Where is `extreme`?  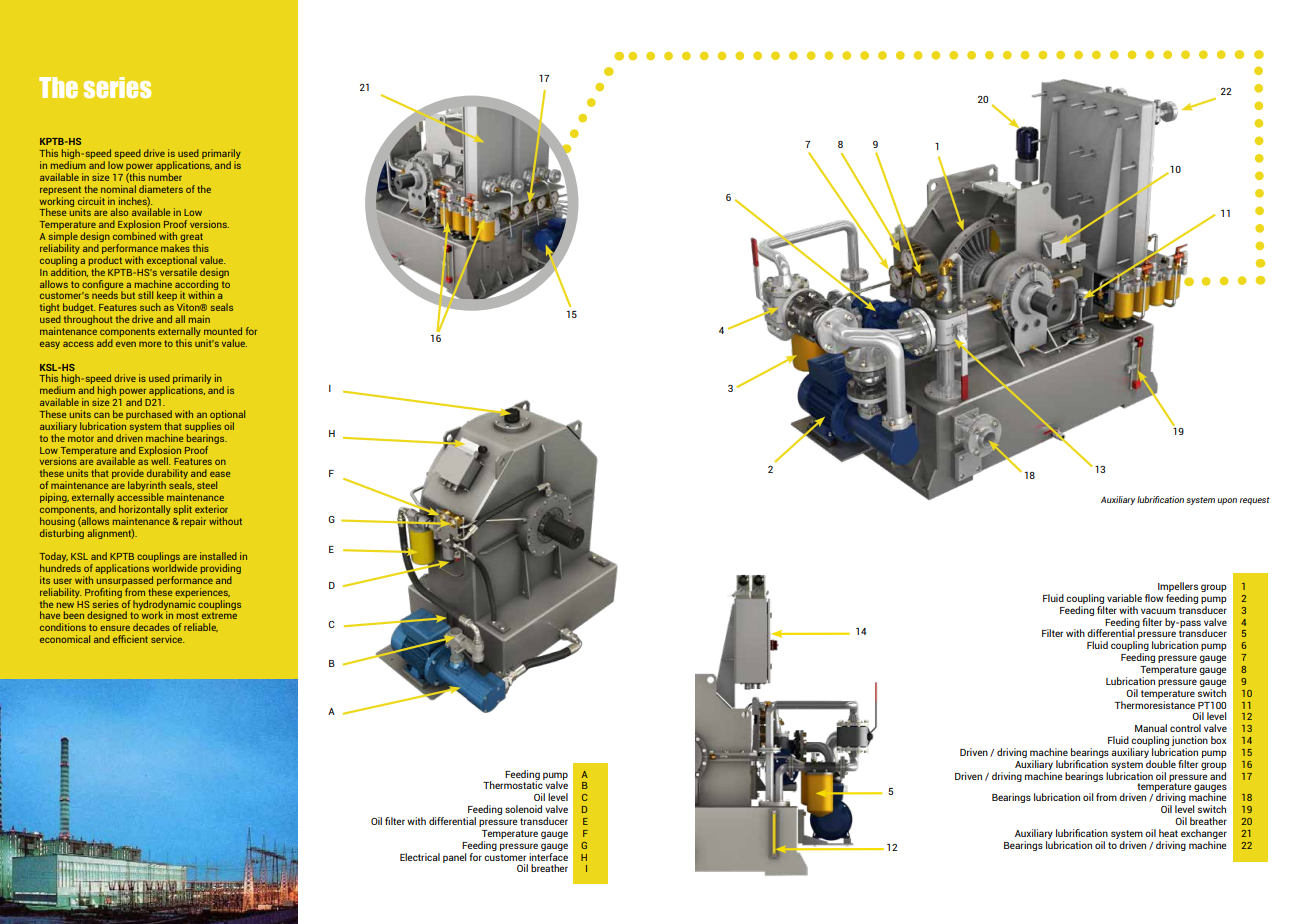 extreme is located at coordinates (219, 615).
